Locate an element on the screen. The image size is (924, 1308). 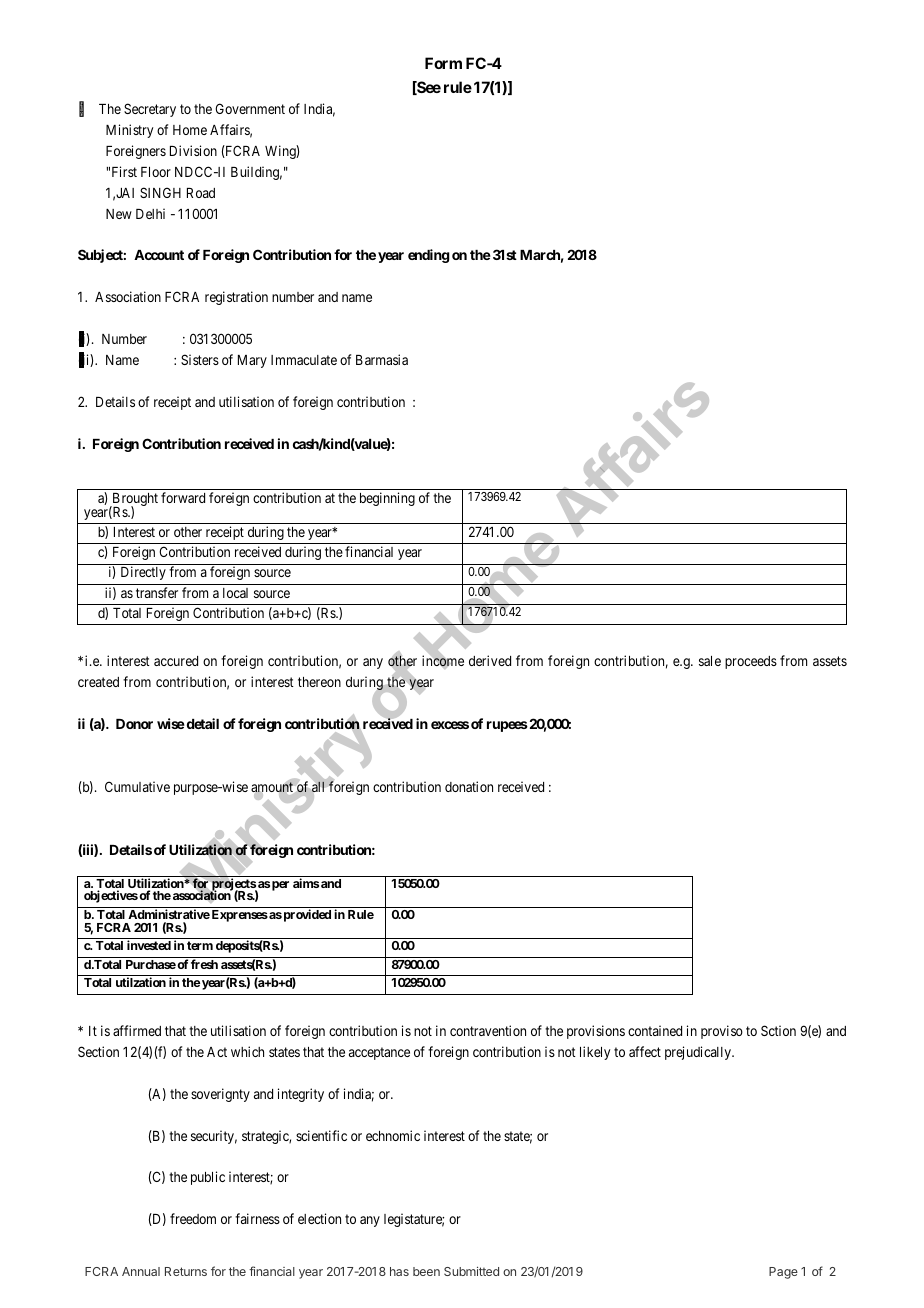
income is located at coordinates (443, 661).
